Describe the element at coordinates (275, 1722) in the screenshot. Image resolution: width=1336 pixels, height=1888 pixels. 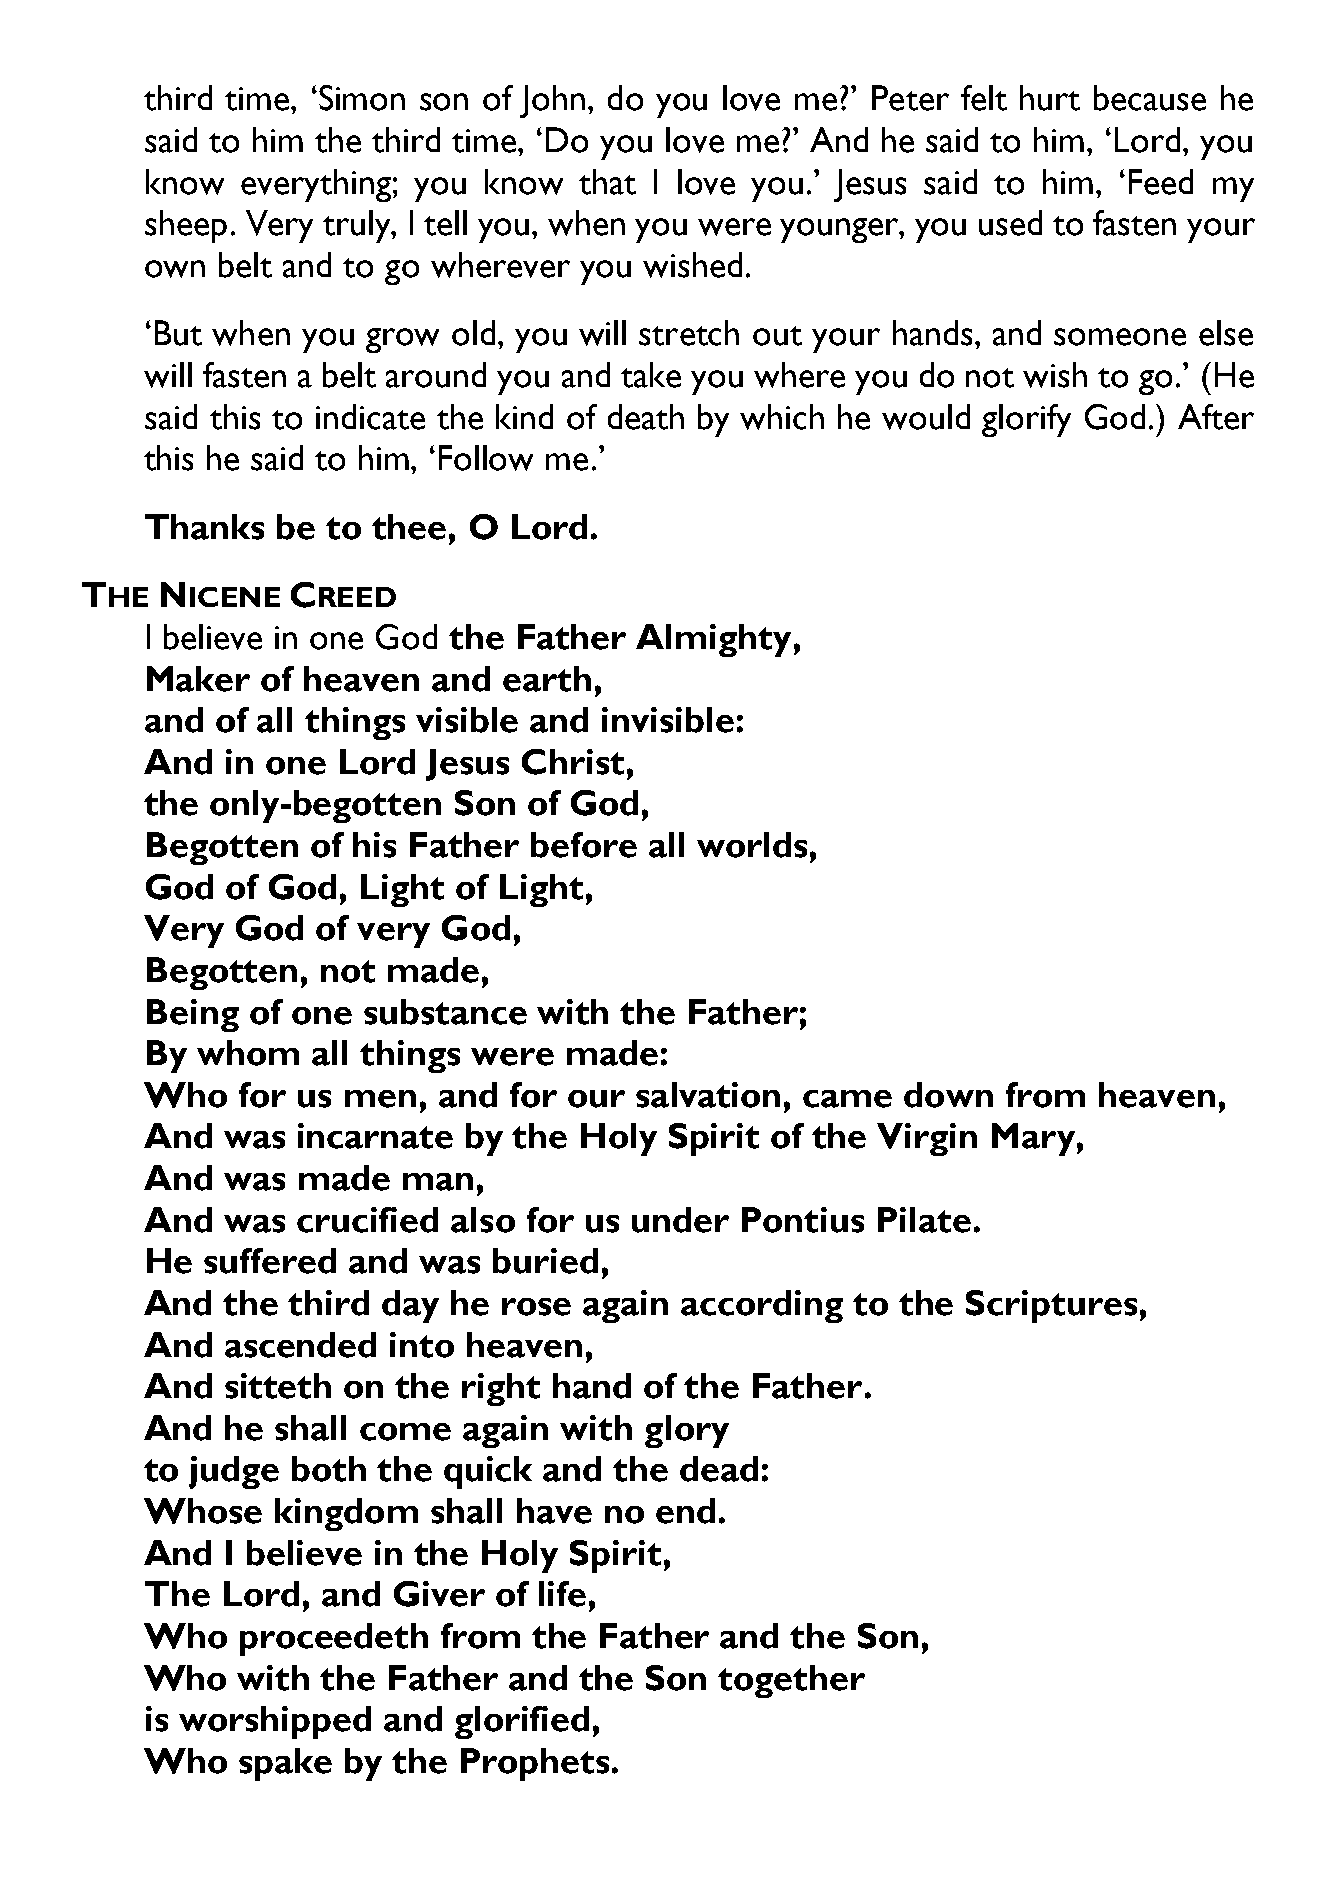
I see `worshipped` at that location.
